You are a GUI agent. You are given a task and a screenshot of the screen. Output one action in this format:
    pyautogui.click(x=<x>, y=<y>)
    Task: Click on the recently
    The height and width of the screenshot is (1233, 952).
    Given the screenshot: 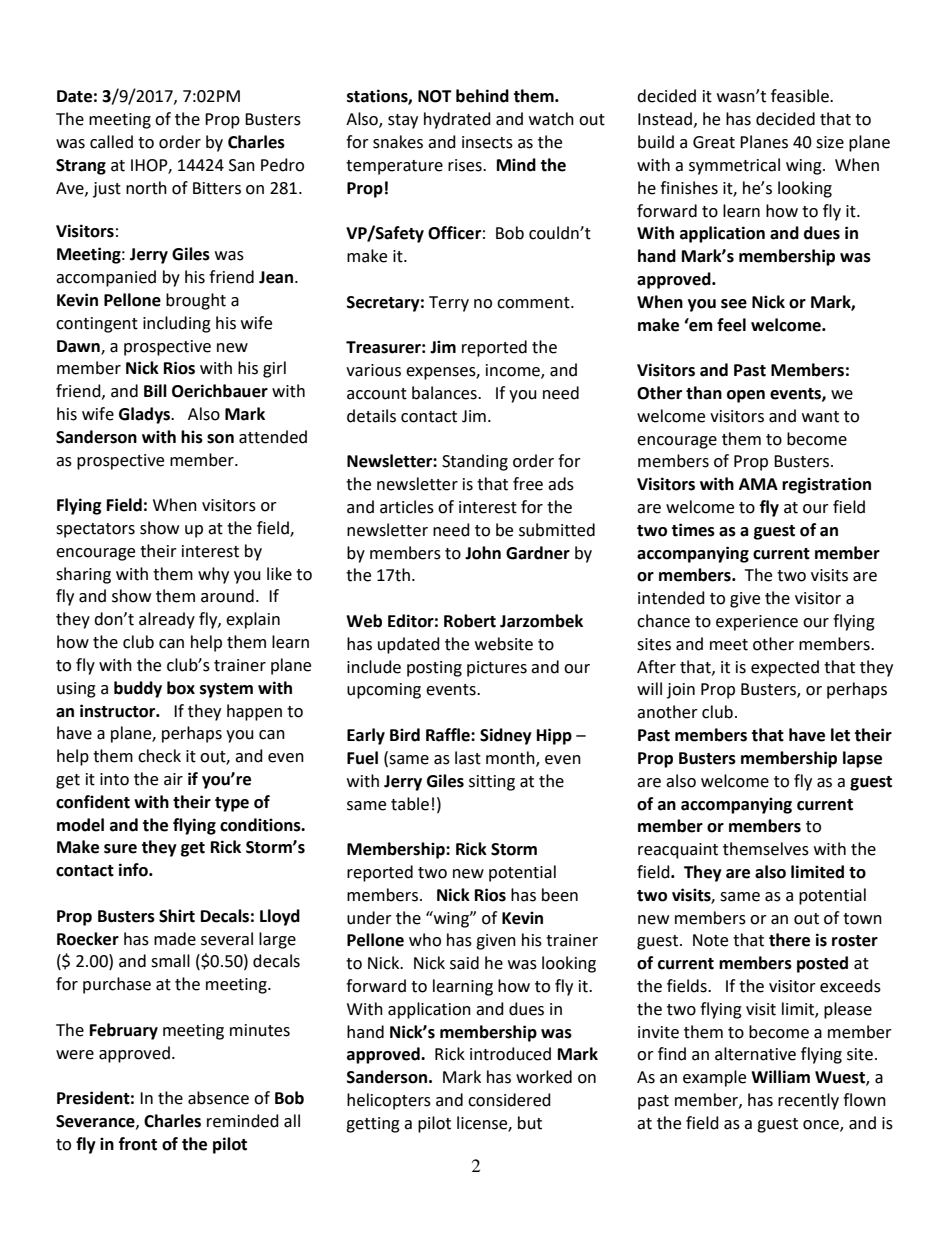 What is the action you would take?
    pyautogui.click(x=808, y=1101)
